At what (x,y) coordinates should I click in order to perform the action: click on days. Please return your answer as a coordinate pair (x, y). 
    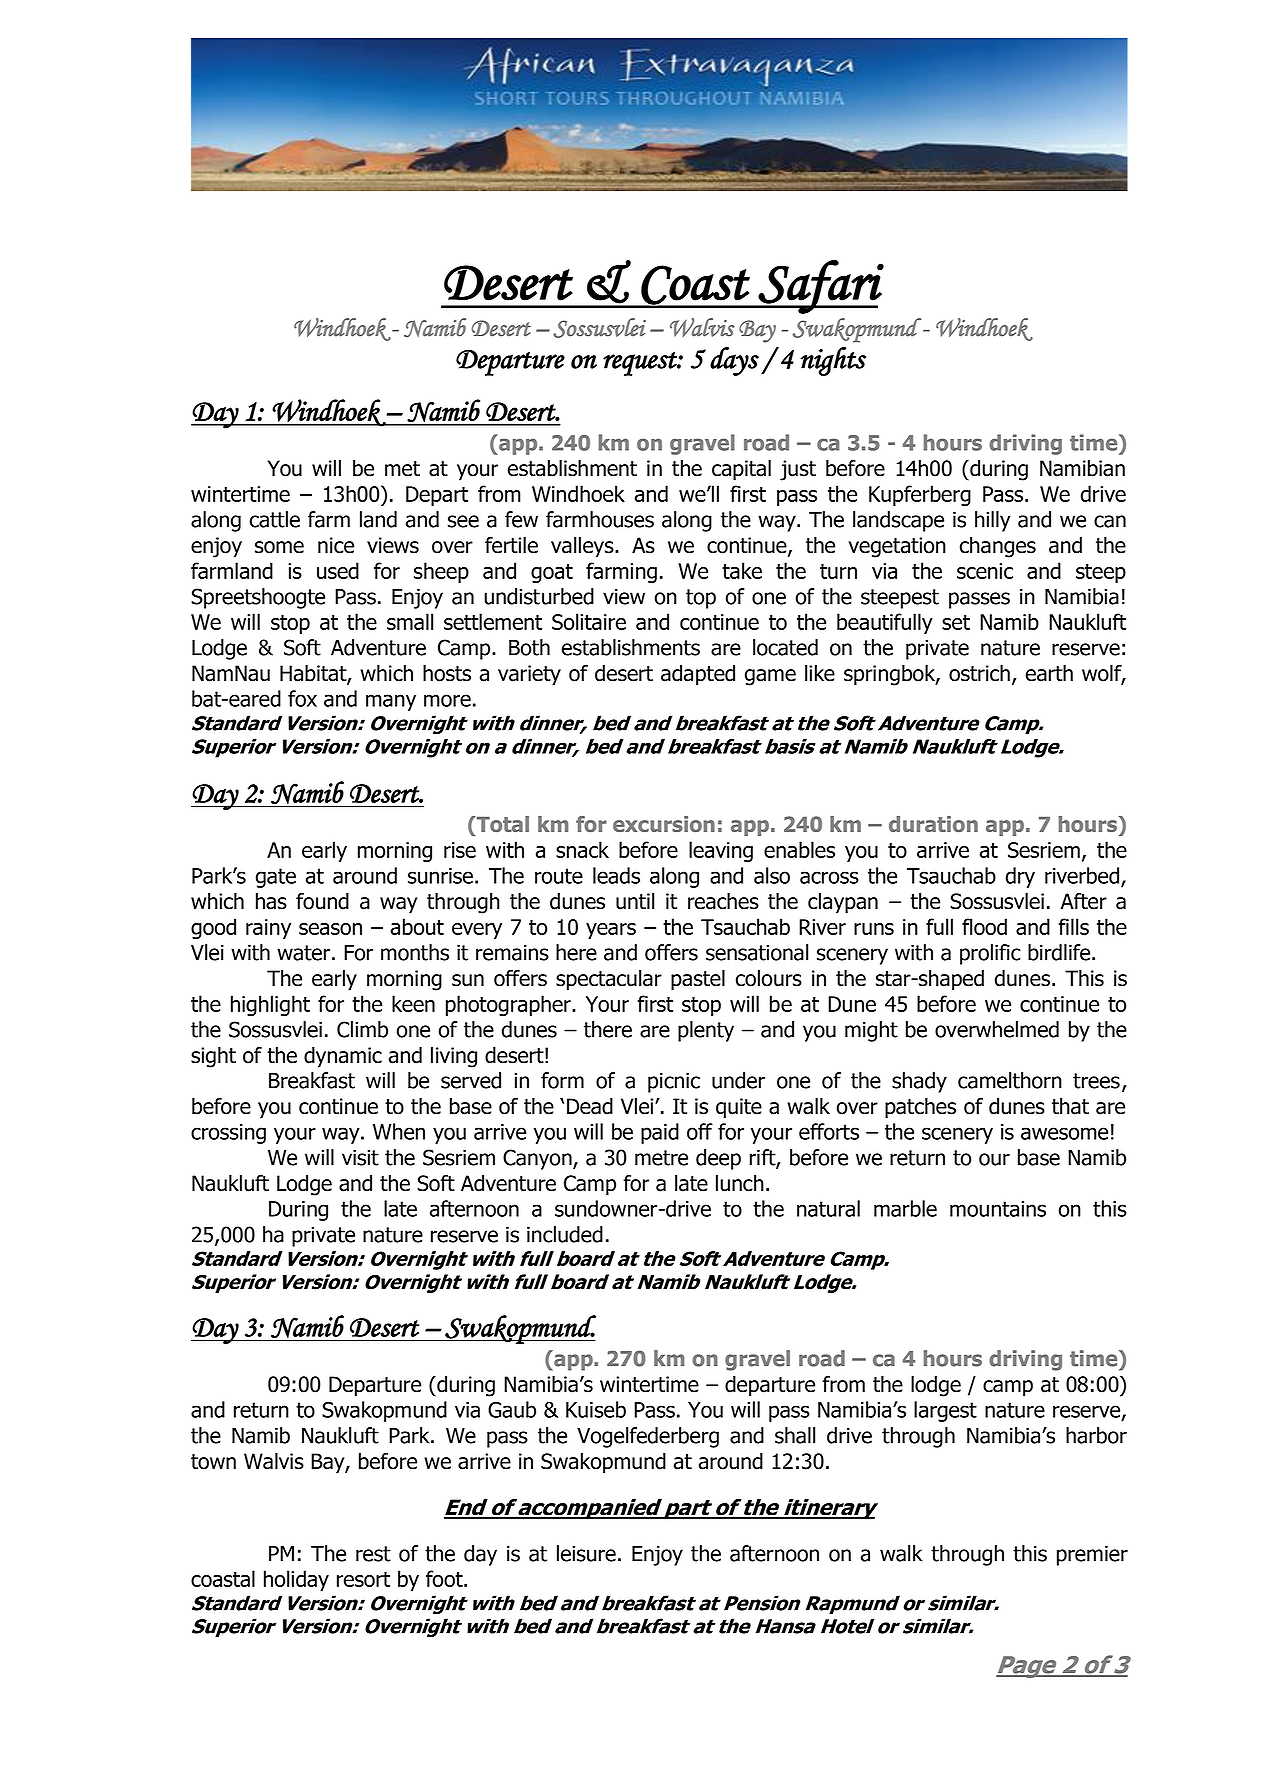
    Looking at the image, I should click on (734, 361).
